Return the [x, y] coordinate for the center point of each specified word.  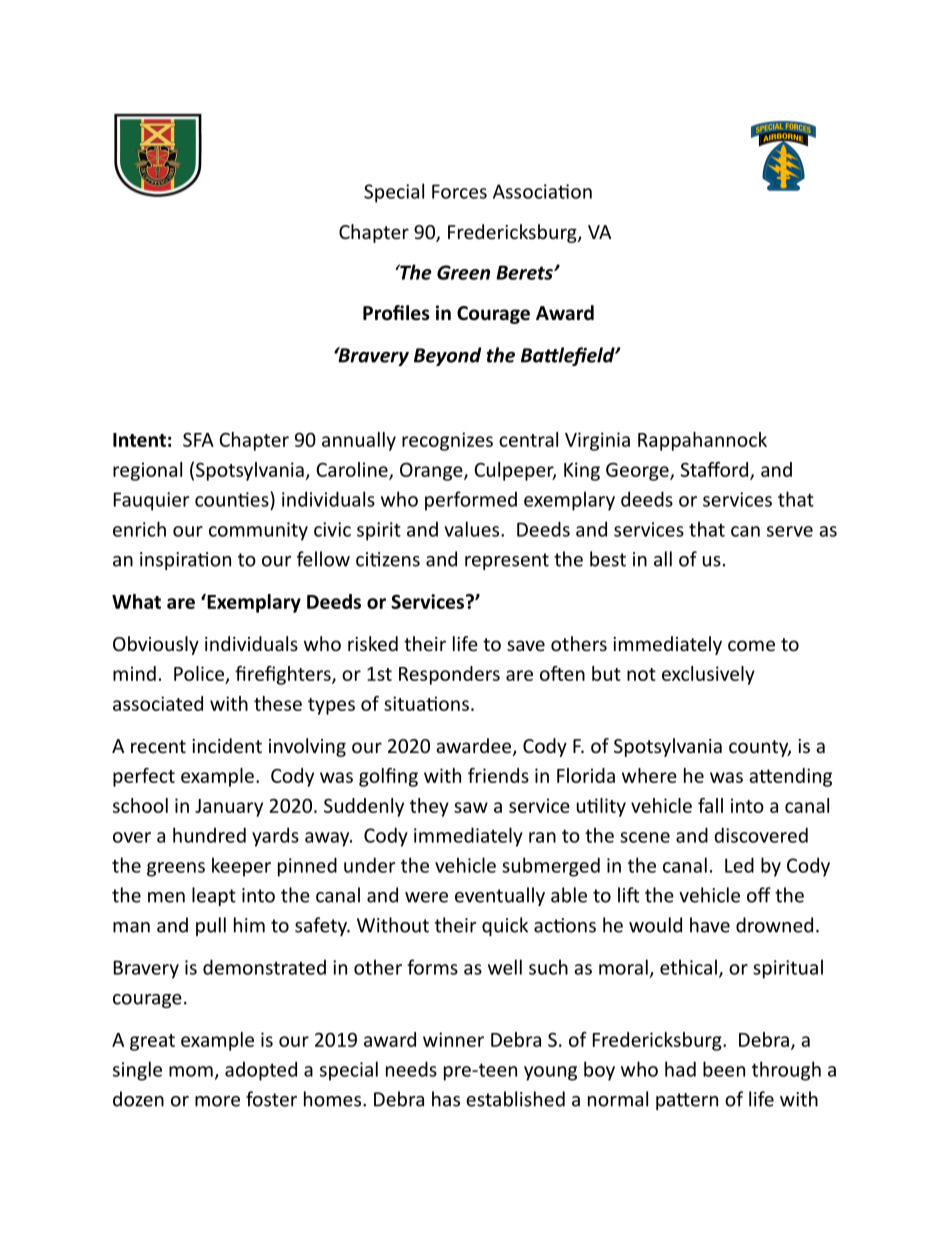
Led [739, 865]
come [751, 645]
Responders [449, 675]
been [724, 1069]
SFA [198, 440]
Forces [459, 191]
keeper [241, 867]
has [446, 1099]
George [638, 472]
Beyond [447, 356]
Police [199, 673]
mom [191, 1071]
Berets [525, 272]
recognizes [447, 441]
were [426, 897]
